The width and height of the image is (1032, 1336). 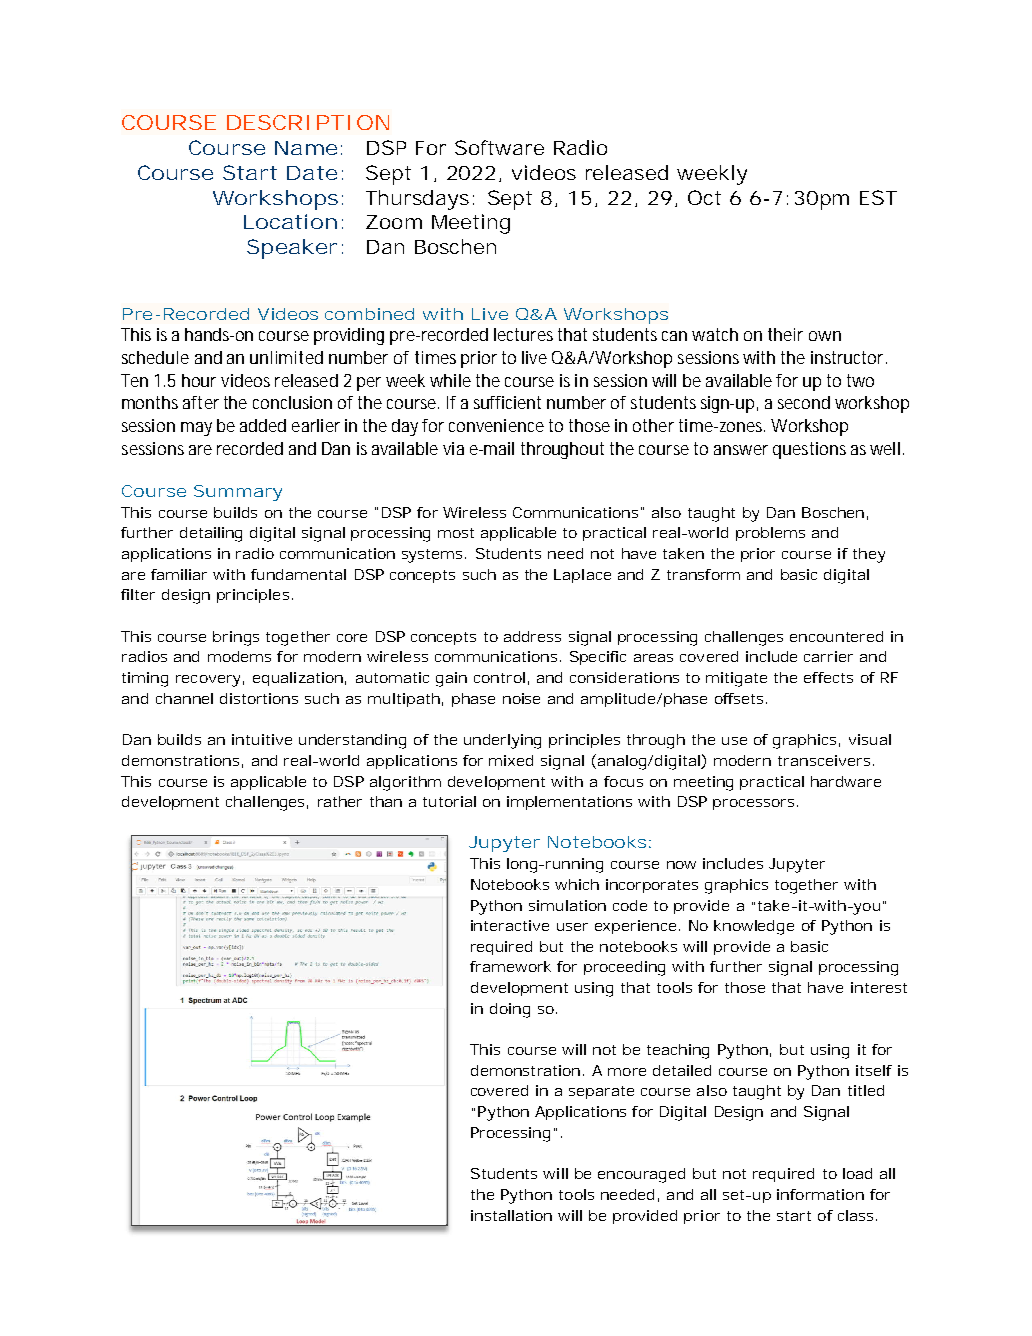 What do you see at coordinates (511, 1215) in the image?
I see `installation` at bounding box center [511, 1215].
